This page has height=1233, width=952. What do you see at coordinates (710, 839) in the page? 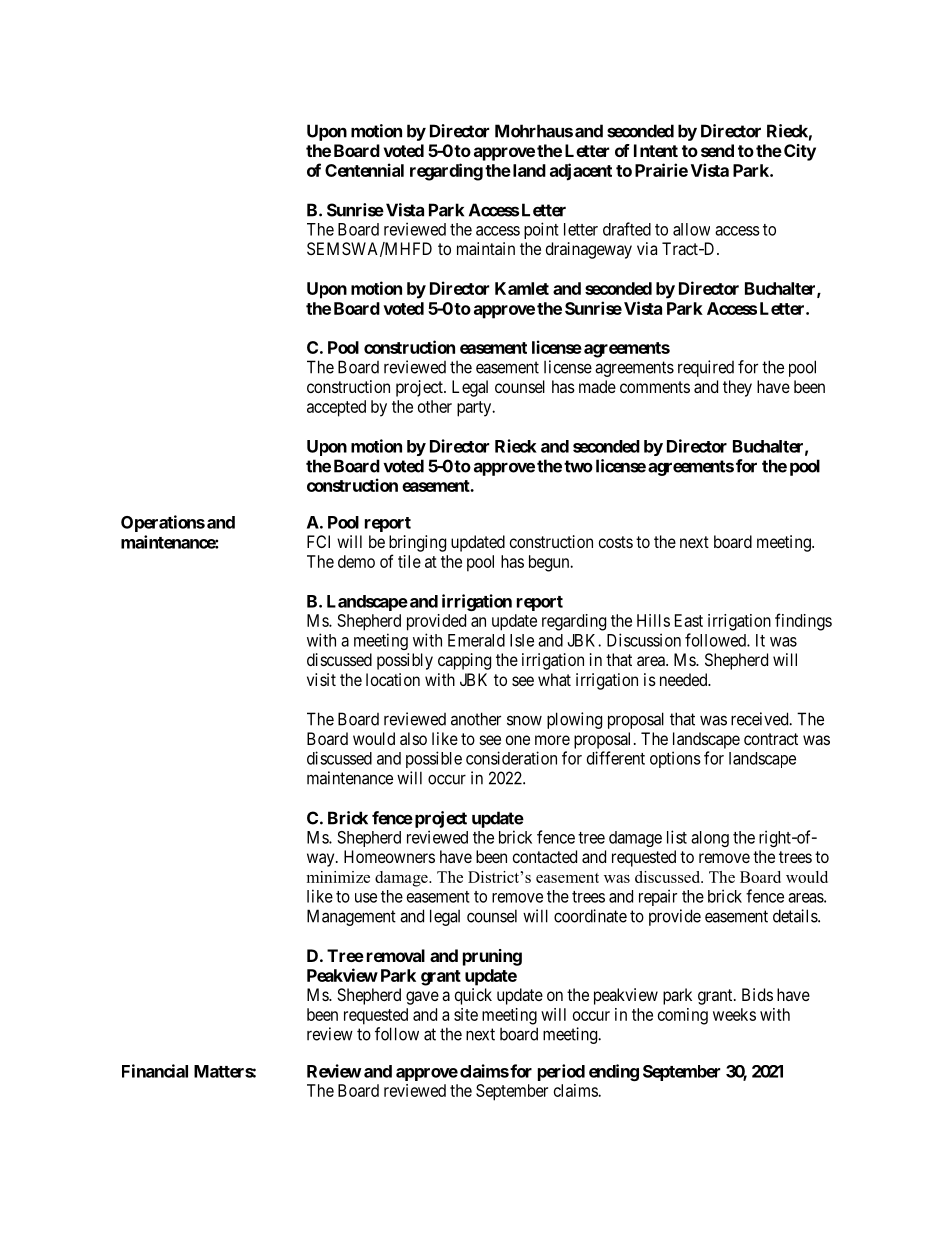
I see `along` at bounding box center [710, 839].
